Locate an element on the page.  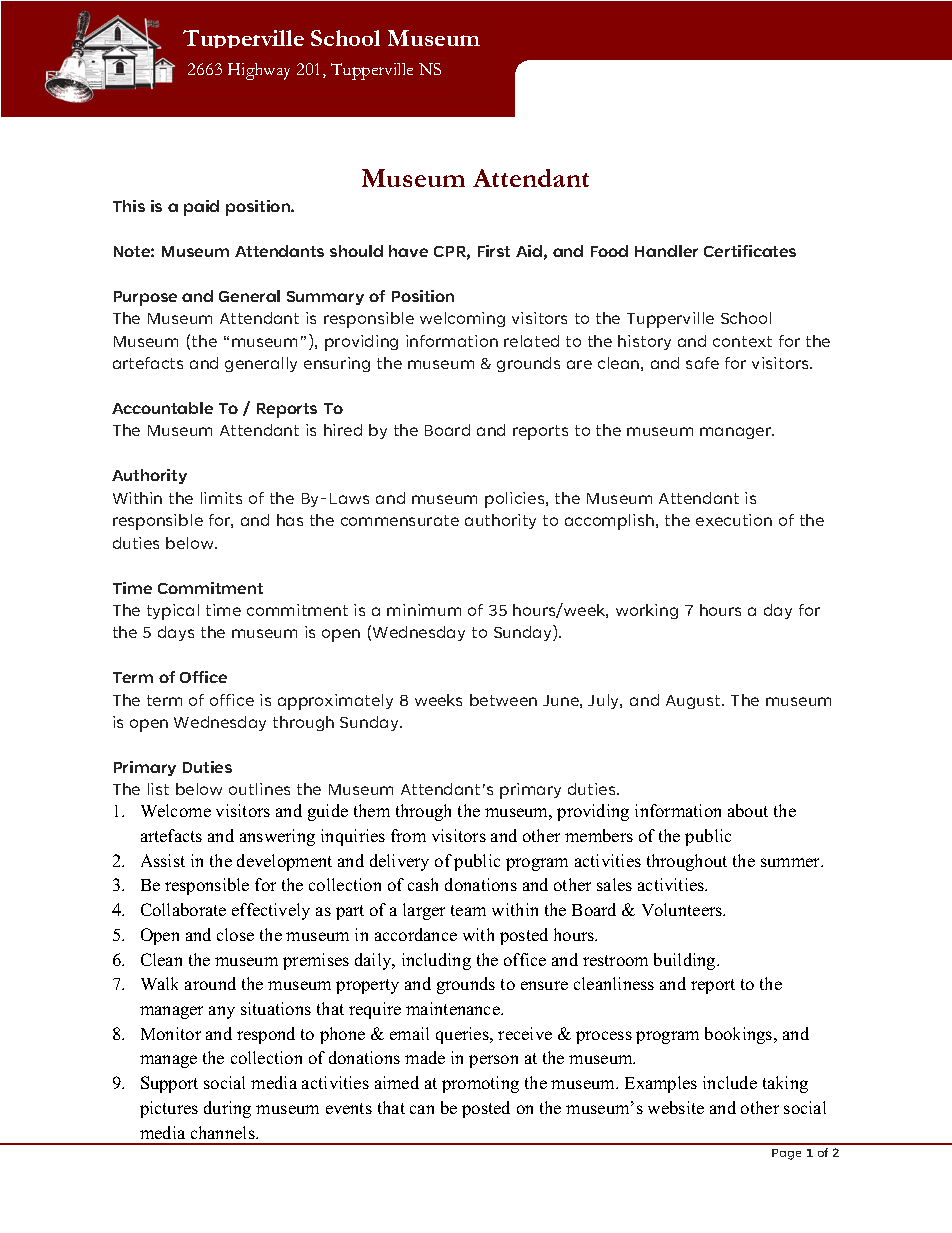
working is located at coordinates (647, 611).
